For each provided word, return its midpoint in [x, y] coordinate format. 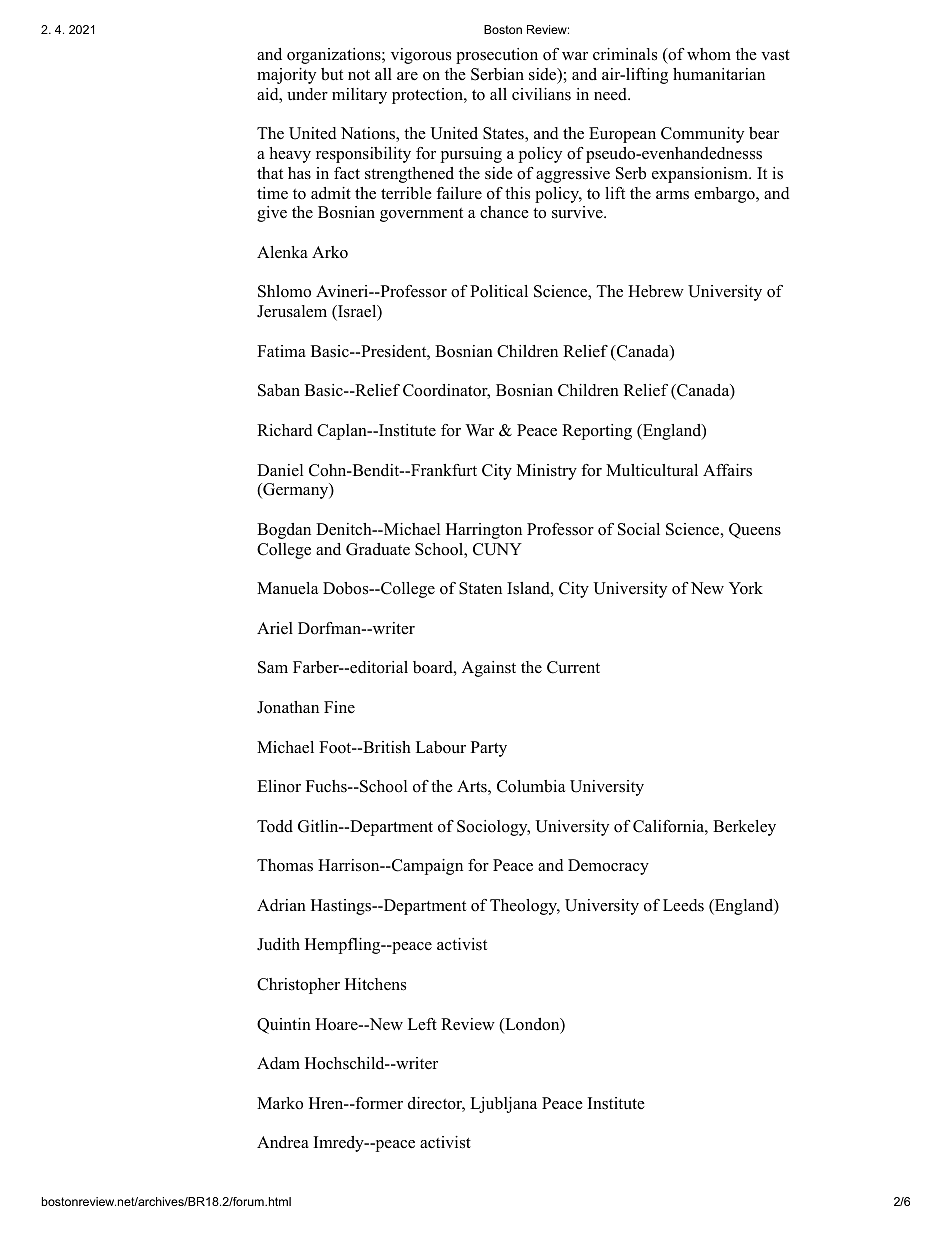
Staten [480, 588]
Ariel [275, 628]
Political [499, 291]
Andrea [283, 1142]
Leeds [683, 905]
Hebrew [656, 291]
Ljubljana [503, 1105]
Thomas [285, 865]
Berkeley [744, 828]
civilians [541, 94]
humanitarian [719, 74]
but [332, 74]
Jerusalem [292, 311]
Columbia [531, 786]
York [746, 588]
